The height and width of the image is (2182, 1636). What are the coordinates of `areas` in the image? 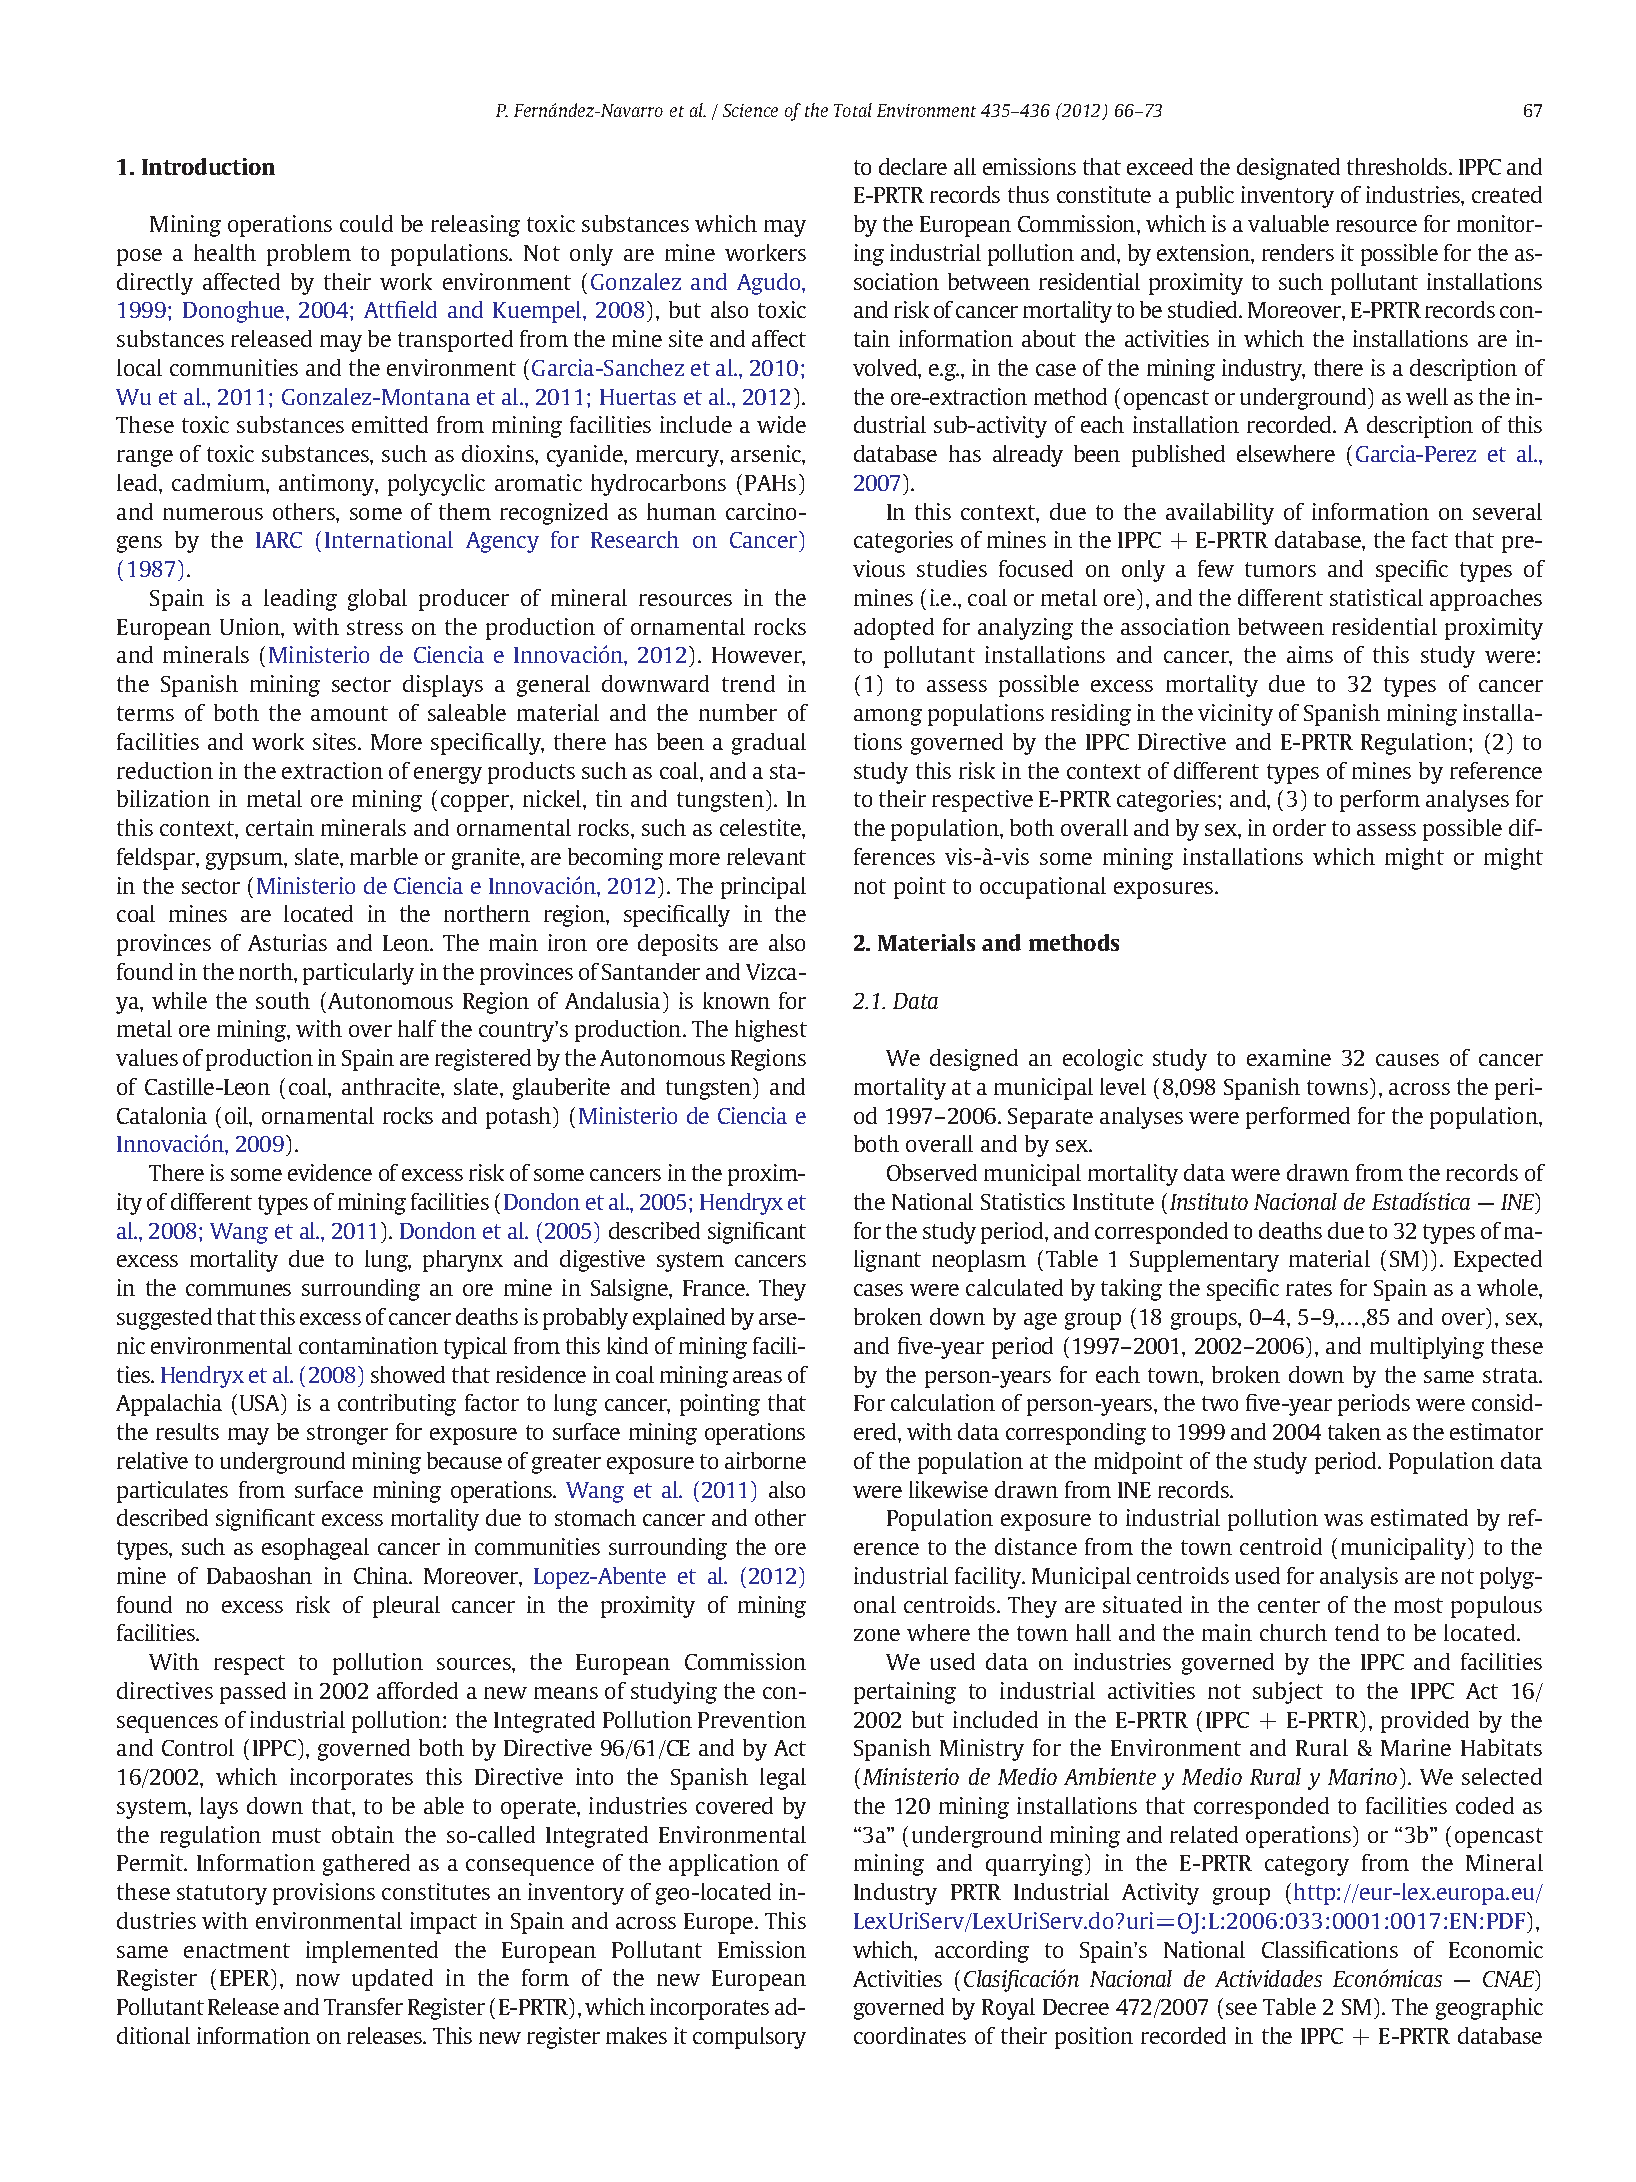 It's located at (757, 1377).
